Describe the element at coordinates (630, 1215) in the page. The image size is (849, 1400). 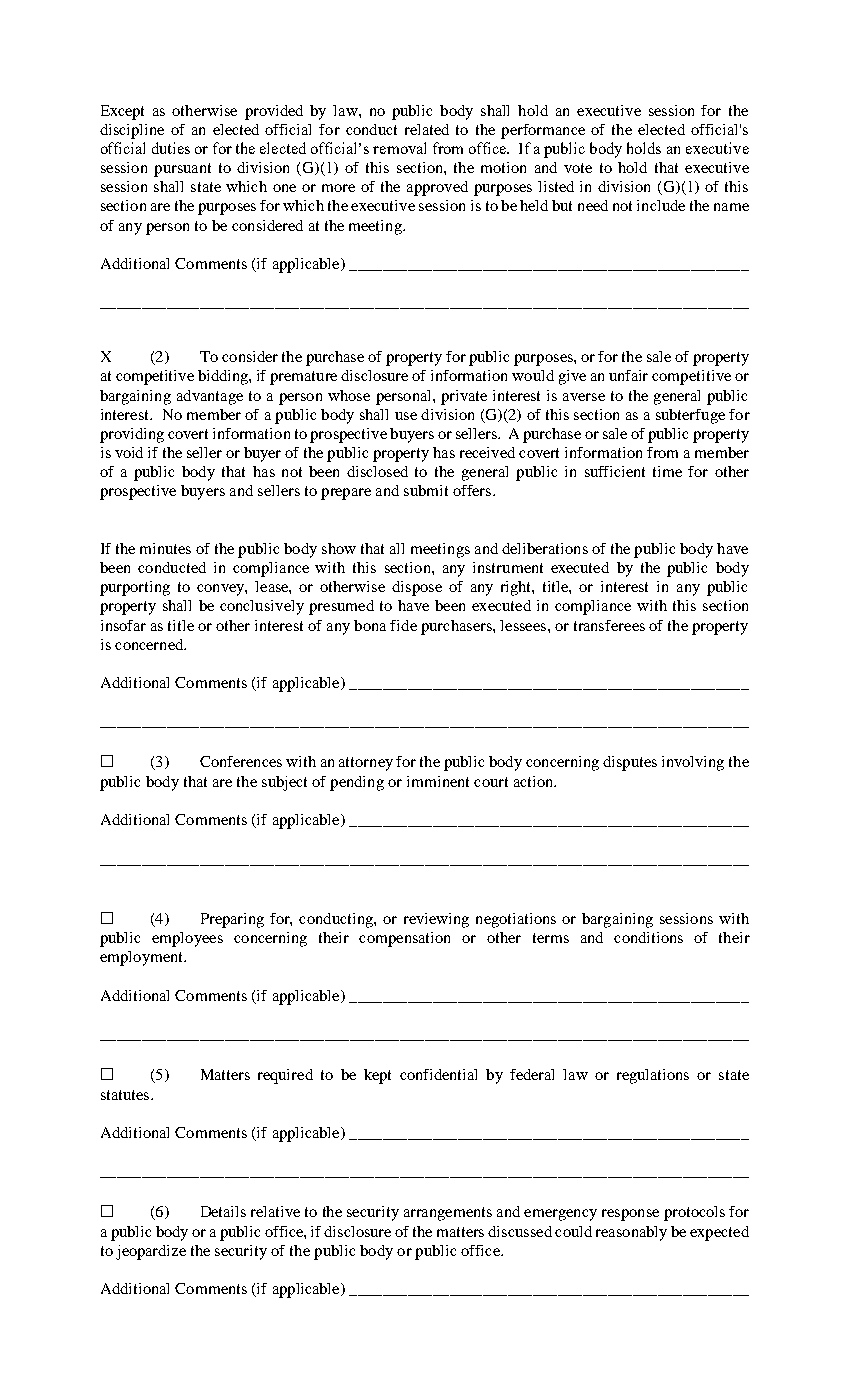
I see `response` at that location.
